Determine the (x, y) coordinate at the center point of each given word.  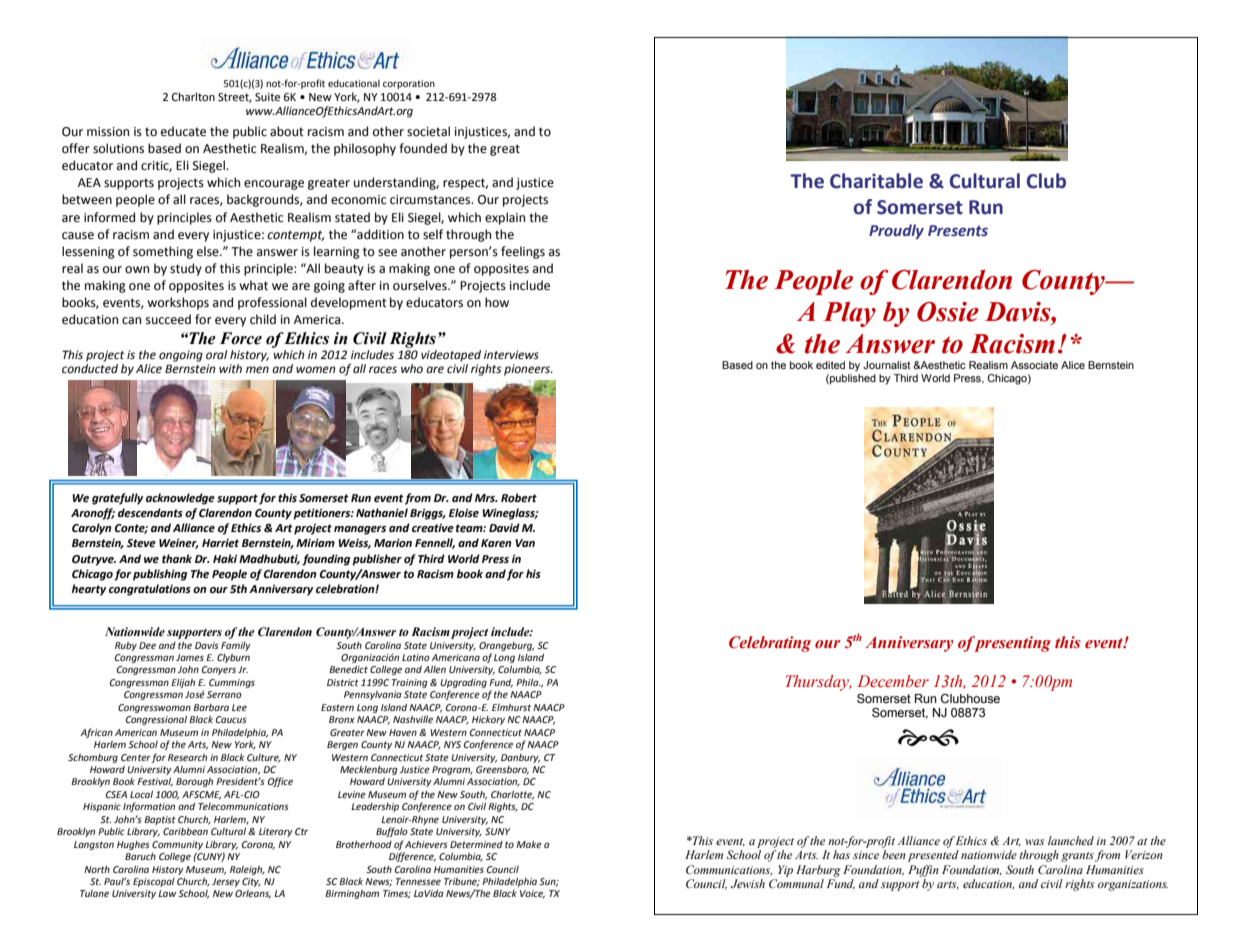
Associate (1034, 365)
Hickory (488, 720)
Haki (225, 558)
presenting (1011, 644)
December (893, 681)
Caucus (231, 719)
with (230, 368)
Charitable (876, 181)
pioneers (528, 370)
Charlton (193, 97)
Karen (496, 543)
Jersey (226, 882)
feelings (523, 252)
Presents (958, 231)
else (209, 251)
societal (428, 131)
